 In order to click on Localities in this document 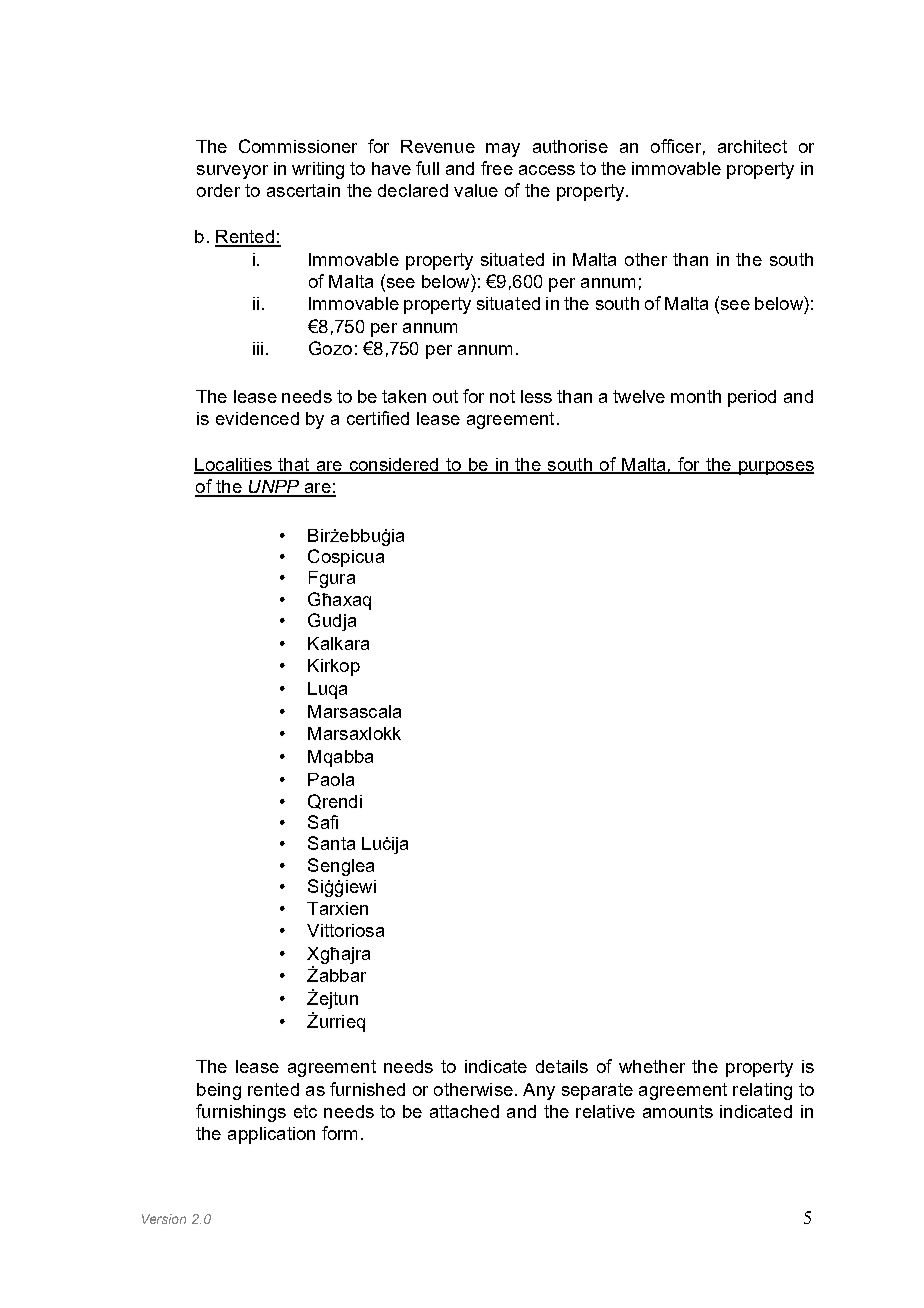, I will do `click(234, 465)`.
